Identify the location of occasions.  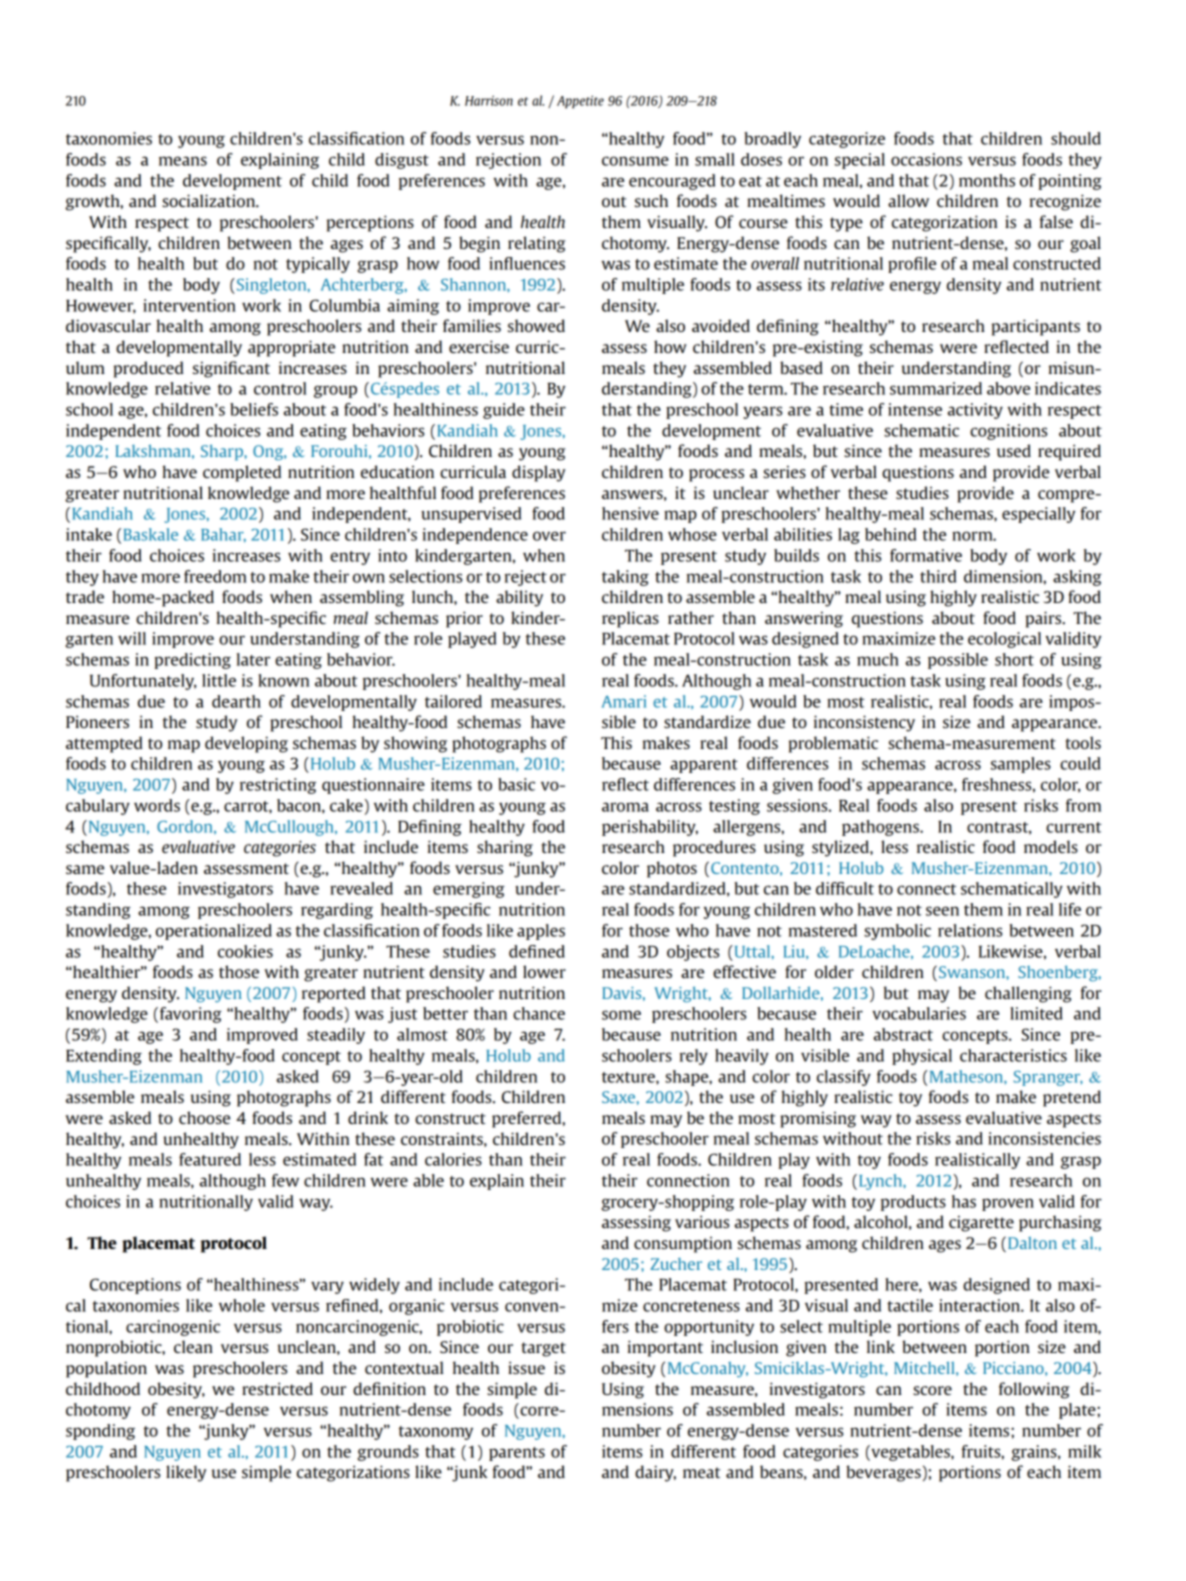
(926, 159).
